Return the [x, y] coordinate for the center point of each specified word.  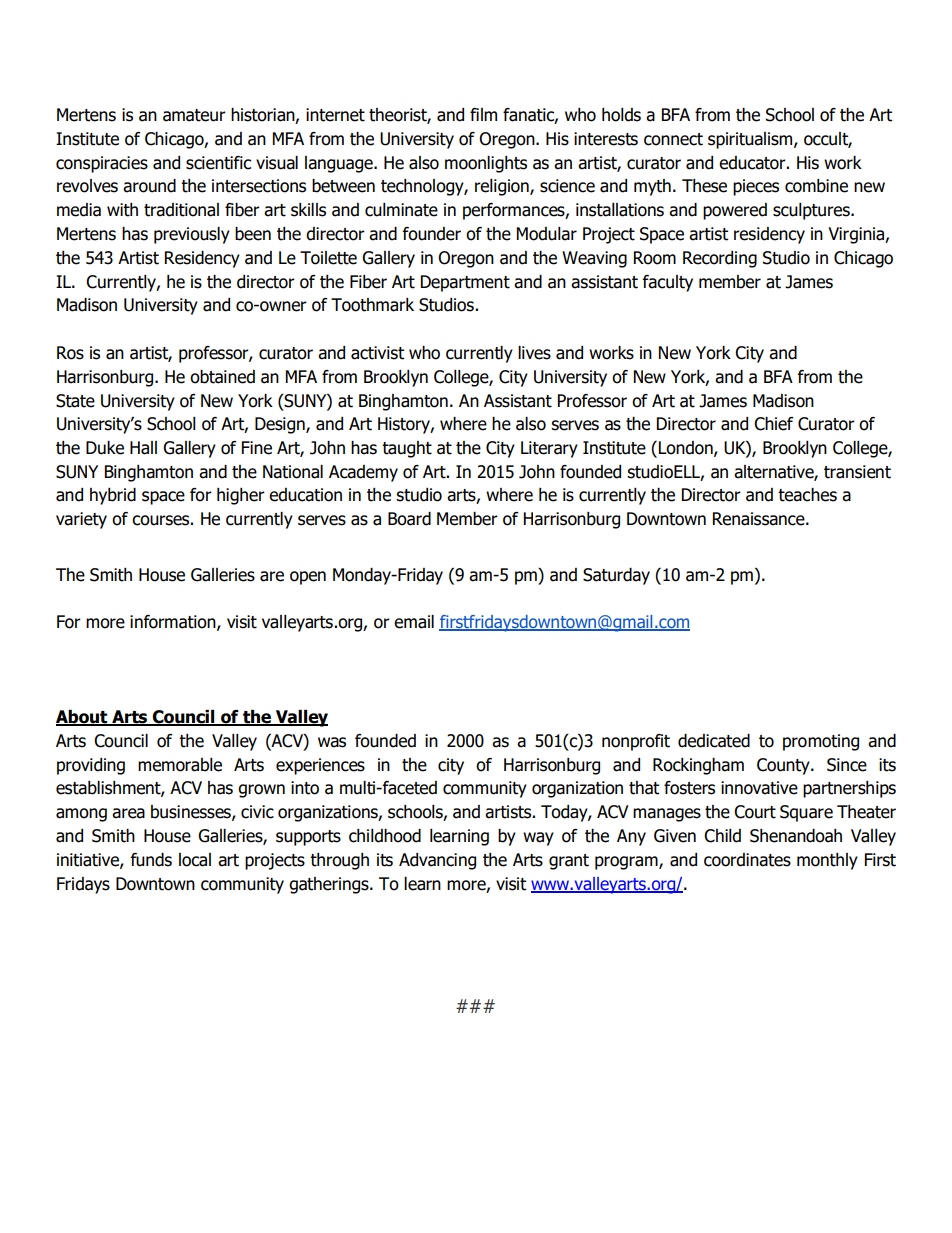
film [483, 114]
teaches [807, 495]
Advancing [437, 861]
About [83, 718]
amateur [194, 115]
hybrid [113, 496]
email [414, 622]
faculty [668, 283]
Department [465, 283]
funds [151, 860]
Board [409, 519]
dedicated [714, 741]
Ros [70, 353]
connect [673, 139]
